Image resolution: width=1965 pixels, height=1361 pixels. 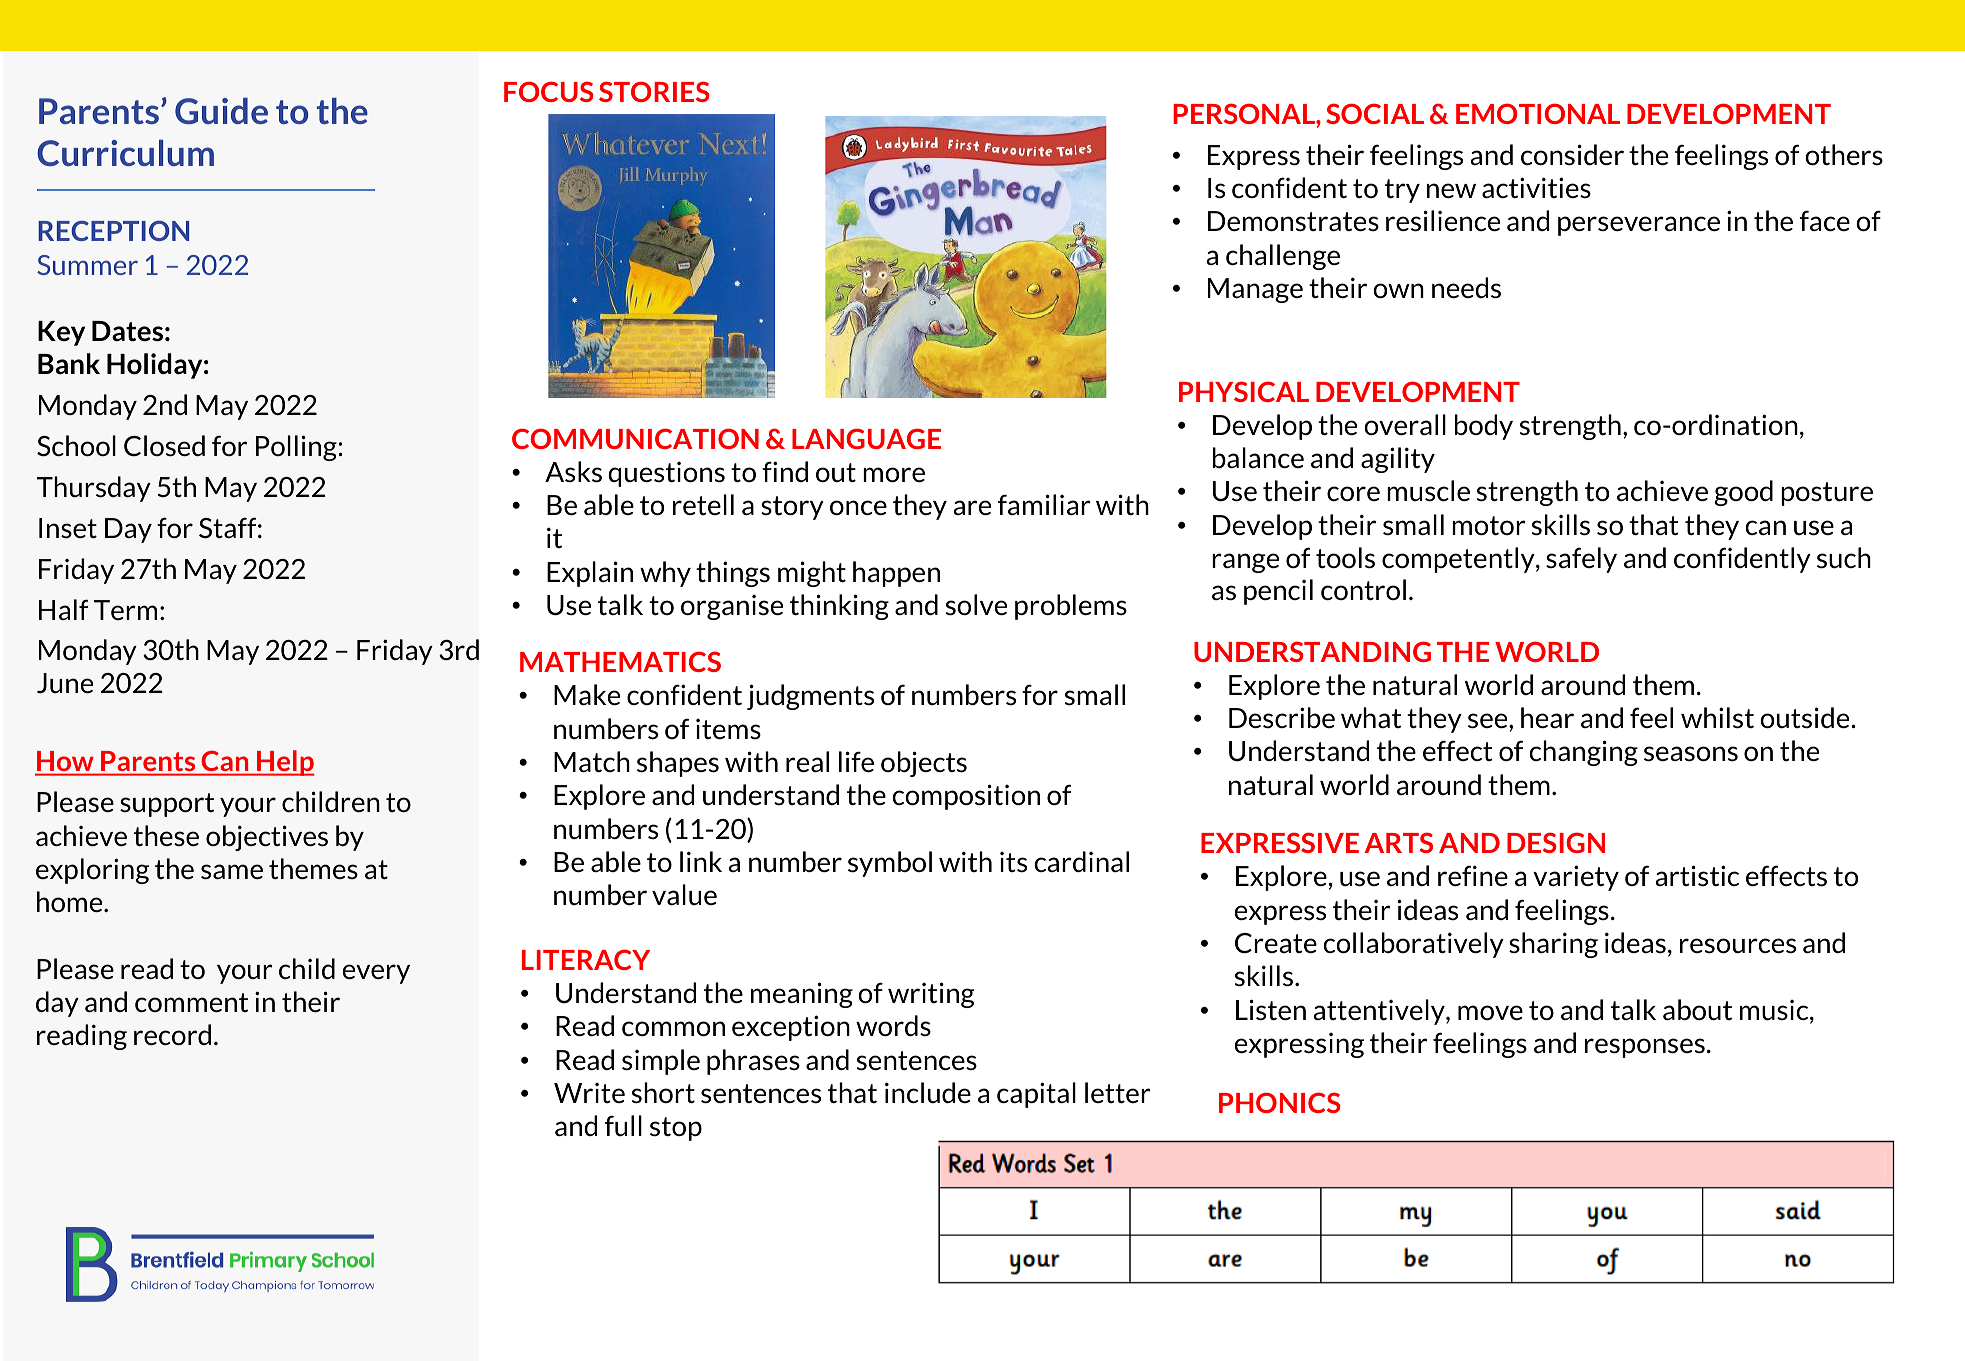 I want to click on safely, so click(x=1581, y=560).
